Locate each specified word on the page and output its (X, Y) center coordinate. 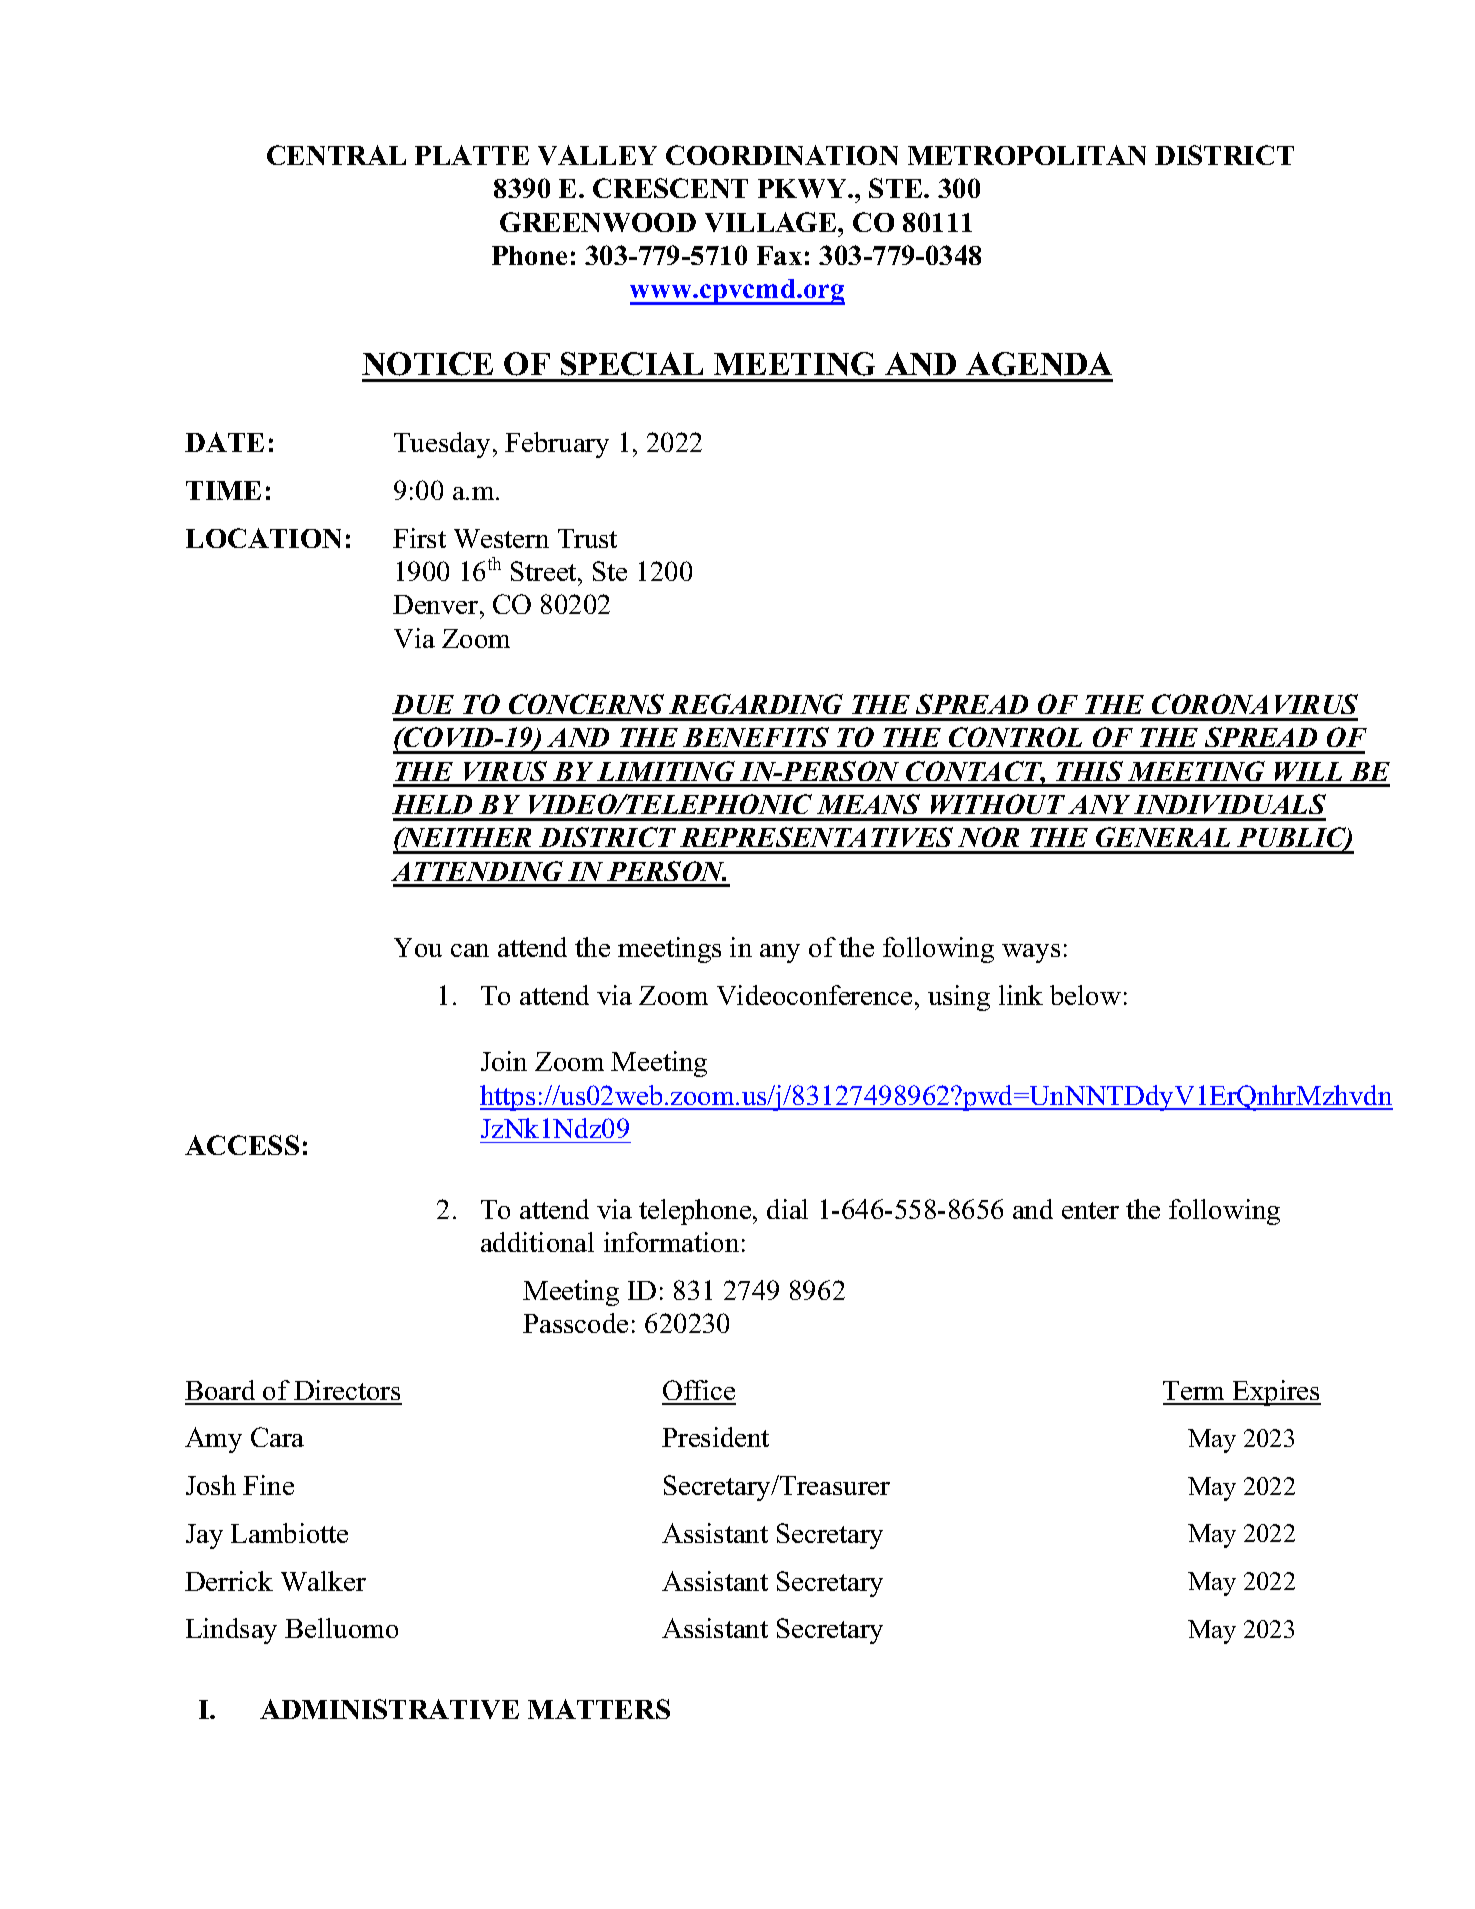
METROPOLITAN (1027, 155)
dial (787, 1209)
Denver (437, 604)
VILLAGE (772, 222)
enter (1090, 1210)
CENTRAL (336, 155)
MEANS (868, 804)
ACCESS (242, 1145)
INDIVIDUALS (1230, 804)
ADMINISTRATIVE (389, 1709)
